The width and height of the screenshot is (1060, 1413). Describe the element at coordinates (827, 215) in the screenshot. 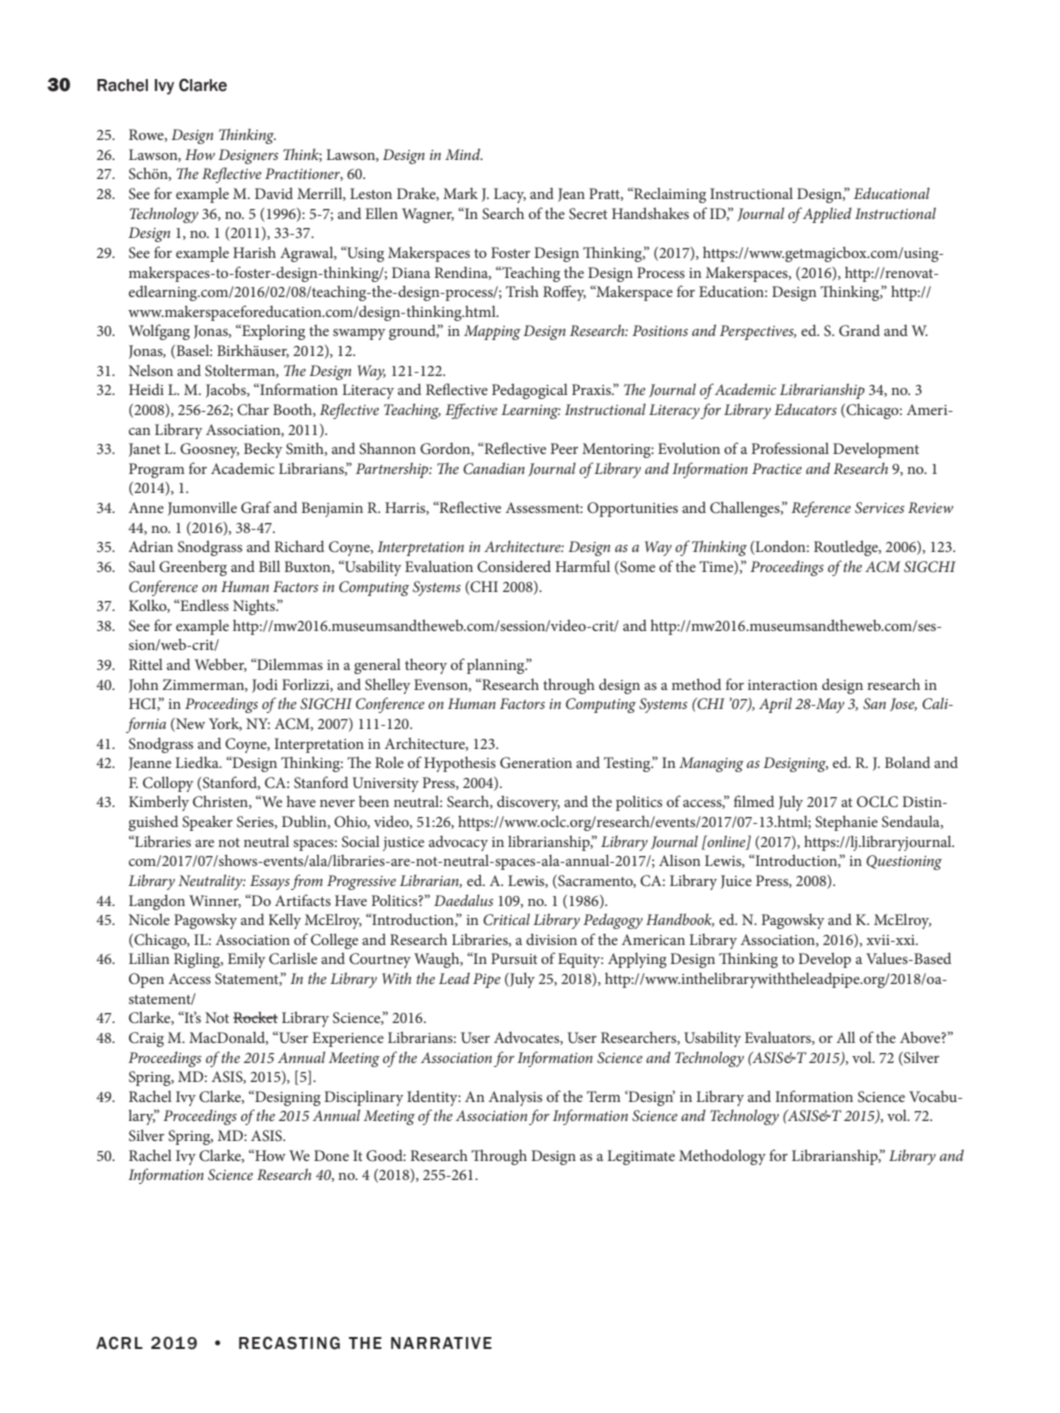

I see `Applied` at that location.
